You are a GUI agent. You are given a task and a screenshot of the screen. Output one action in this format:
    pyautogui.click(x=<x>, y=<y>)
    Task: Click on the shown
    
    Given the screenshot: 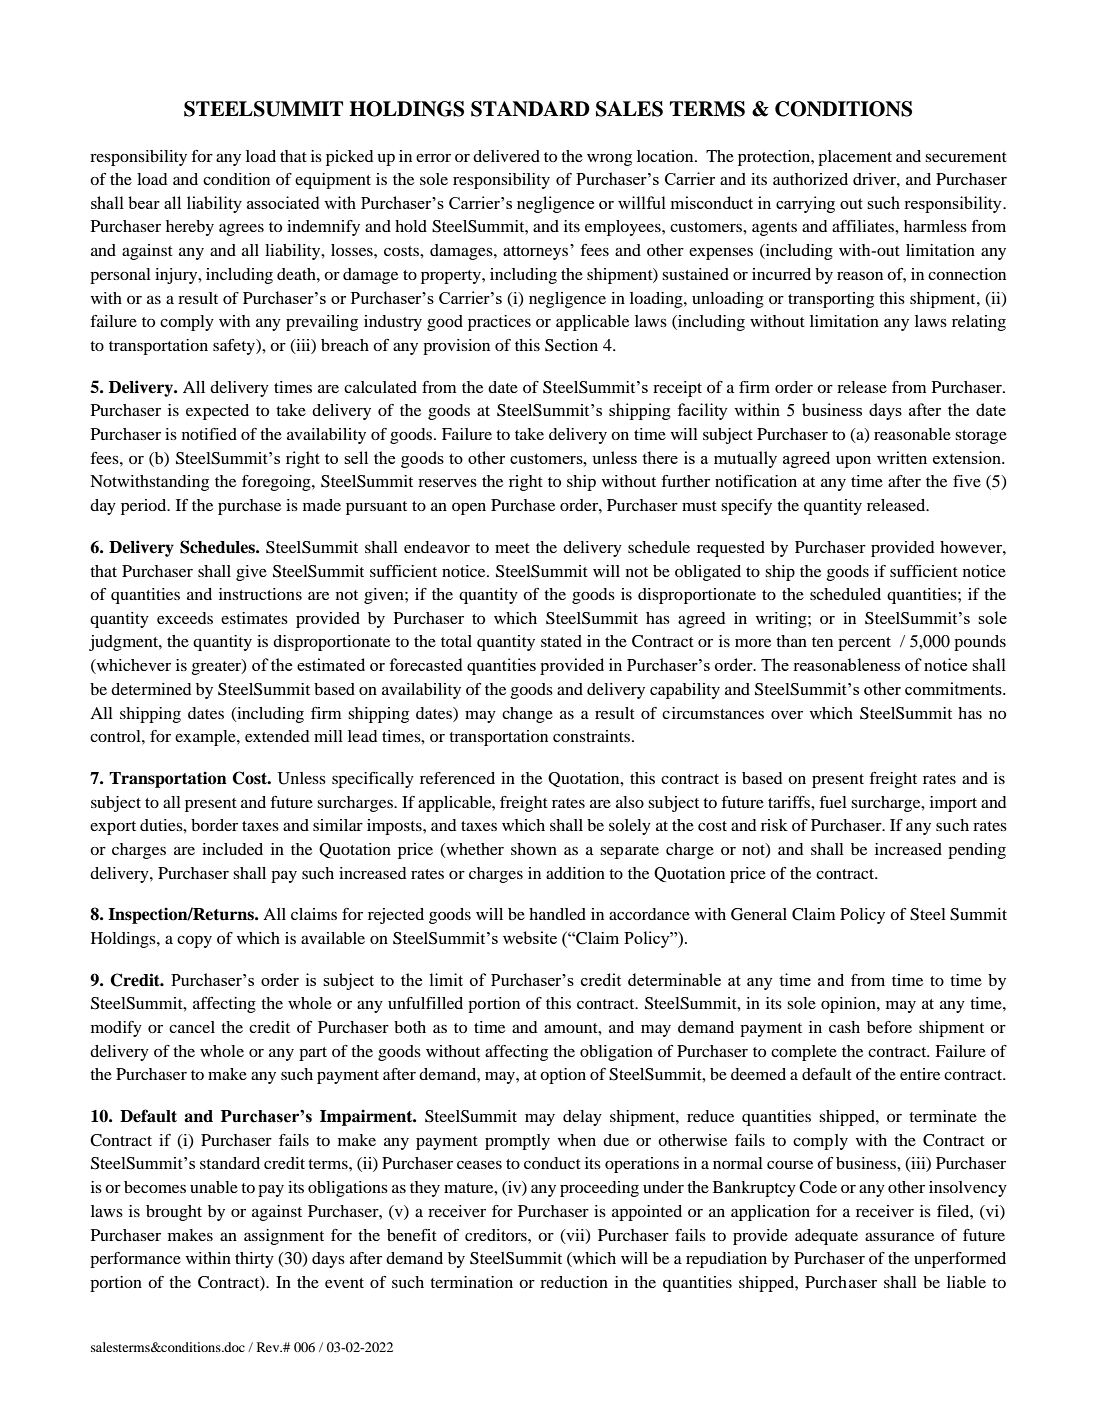 What is the action you would take?
    pyautogui.click(x=534, y=849)
